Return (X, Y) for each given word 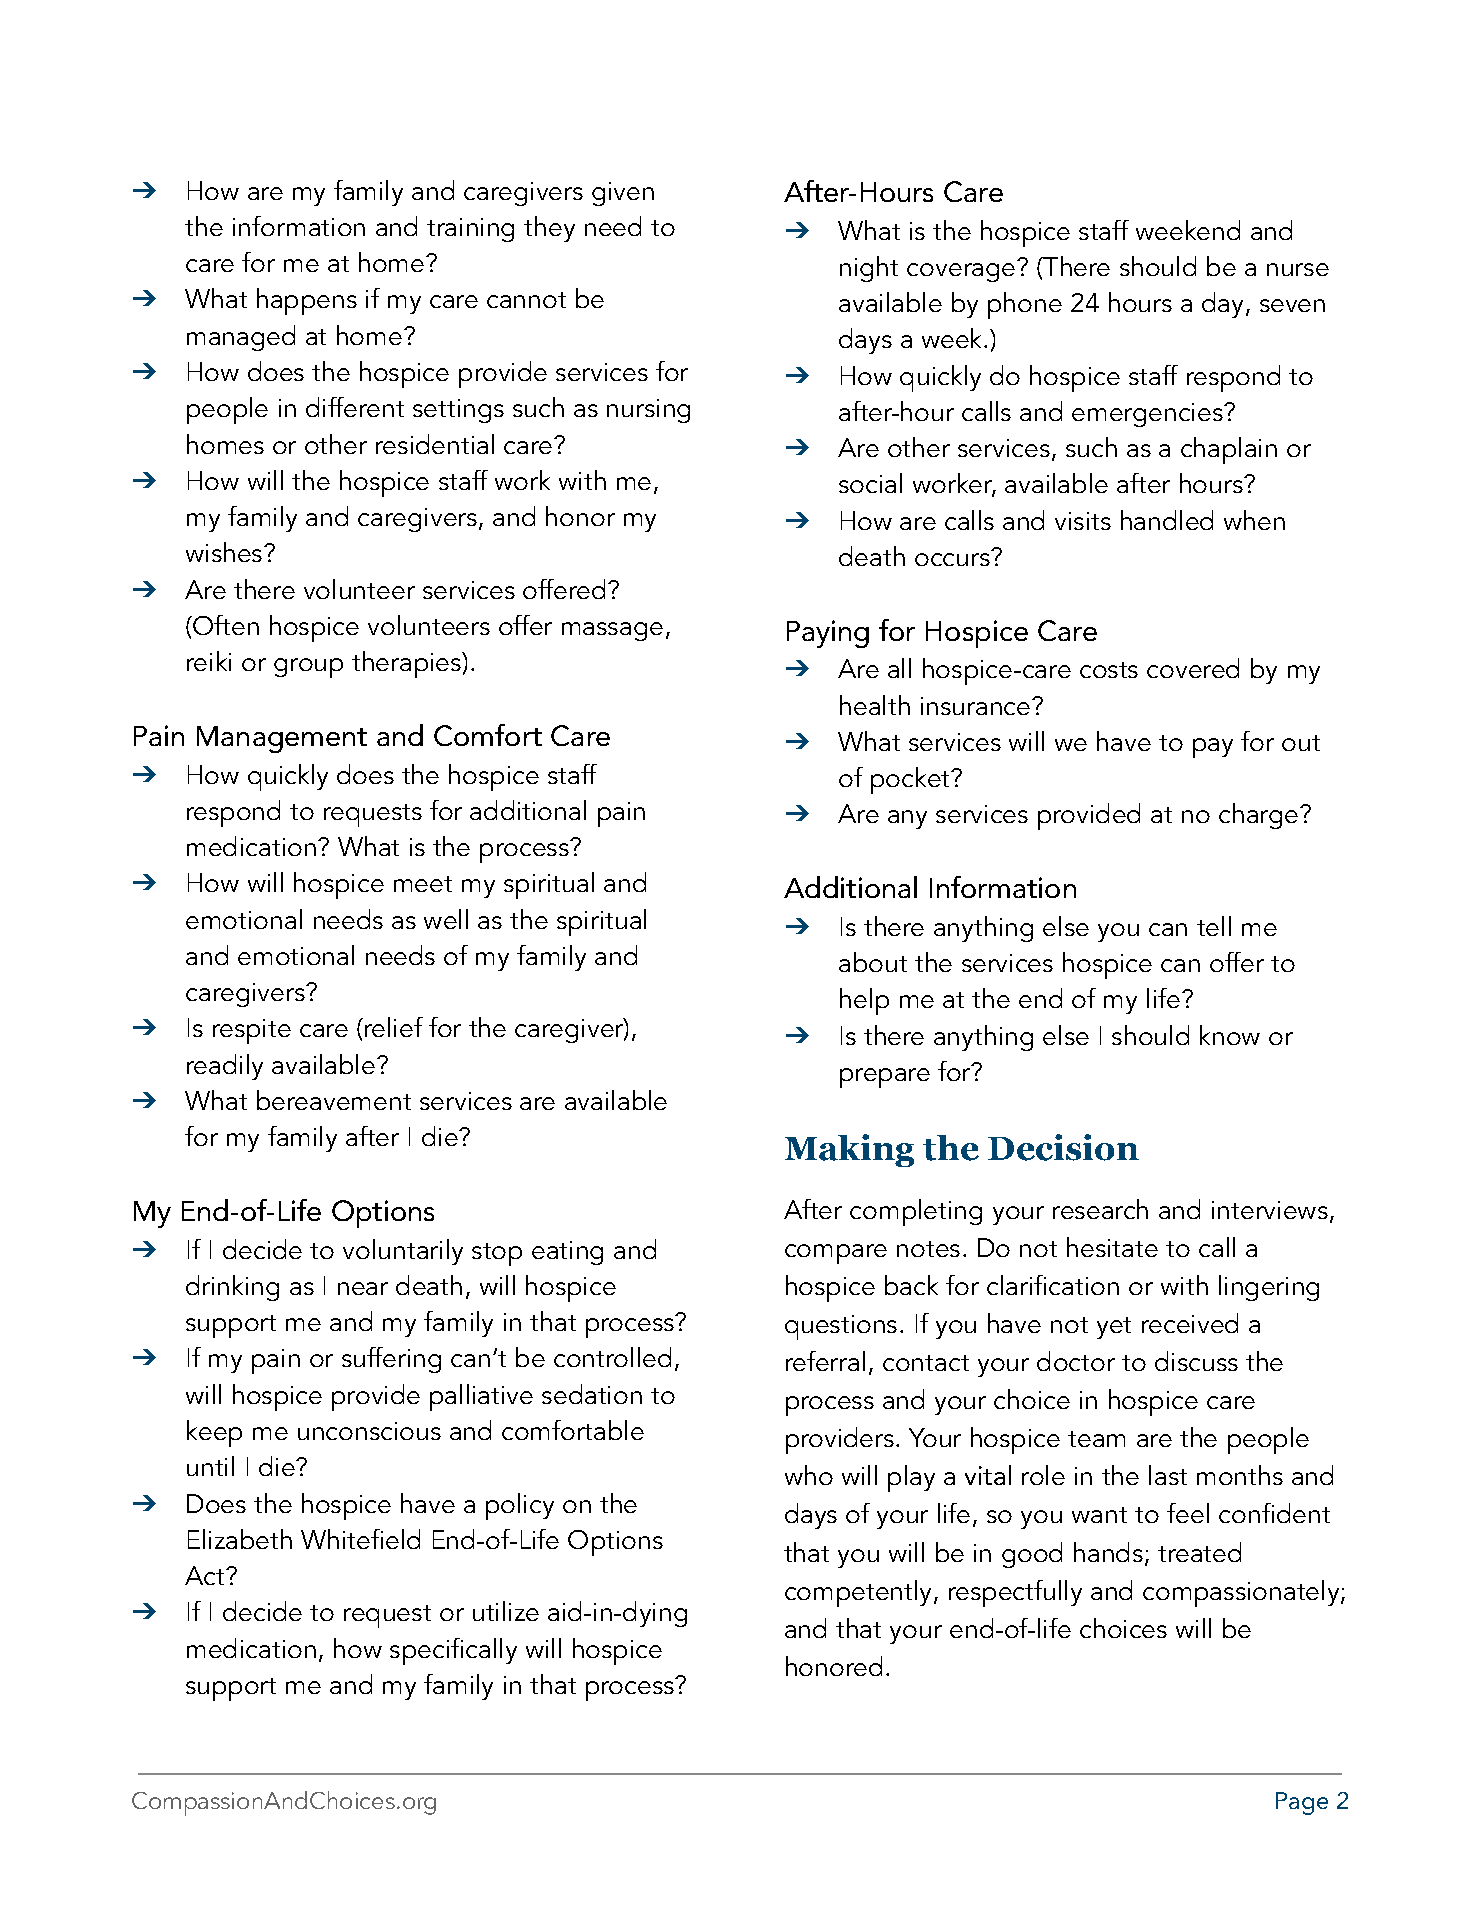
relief (392, 1027)
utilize (506, 1611)
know (1230, 1035)
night (869, 269)
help (864, 1001)
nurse (1298, 269)
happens (307, 301)
